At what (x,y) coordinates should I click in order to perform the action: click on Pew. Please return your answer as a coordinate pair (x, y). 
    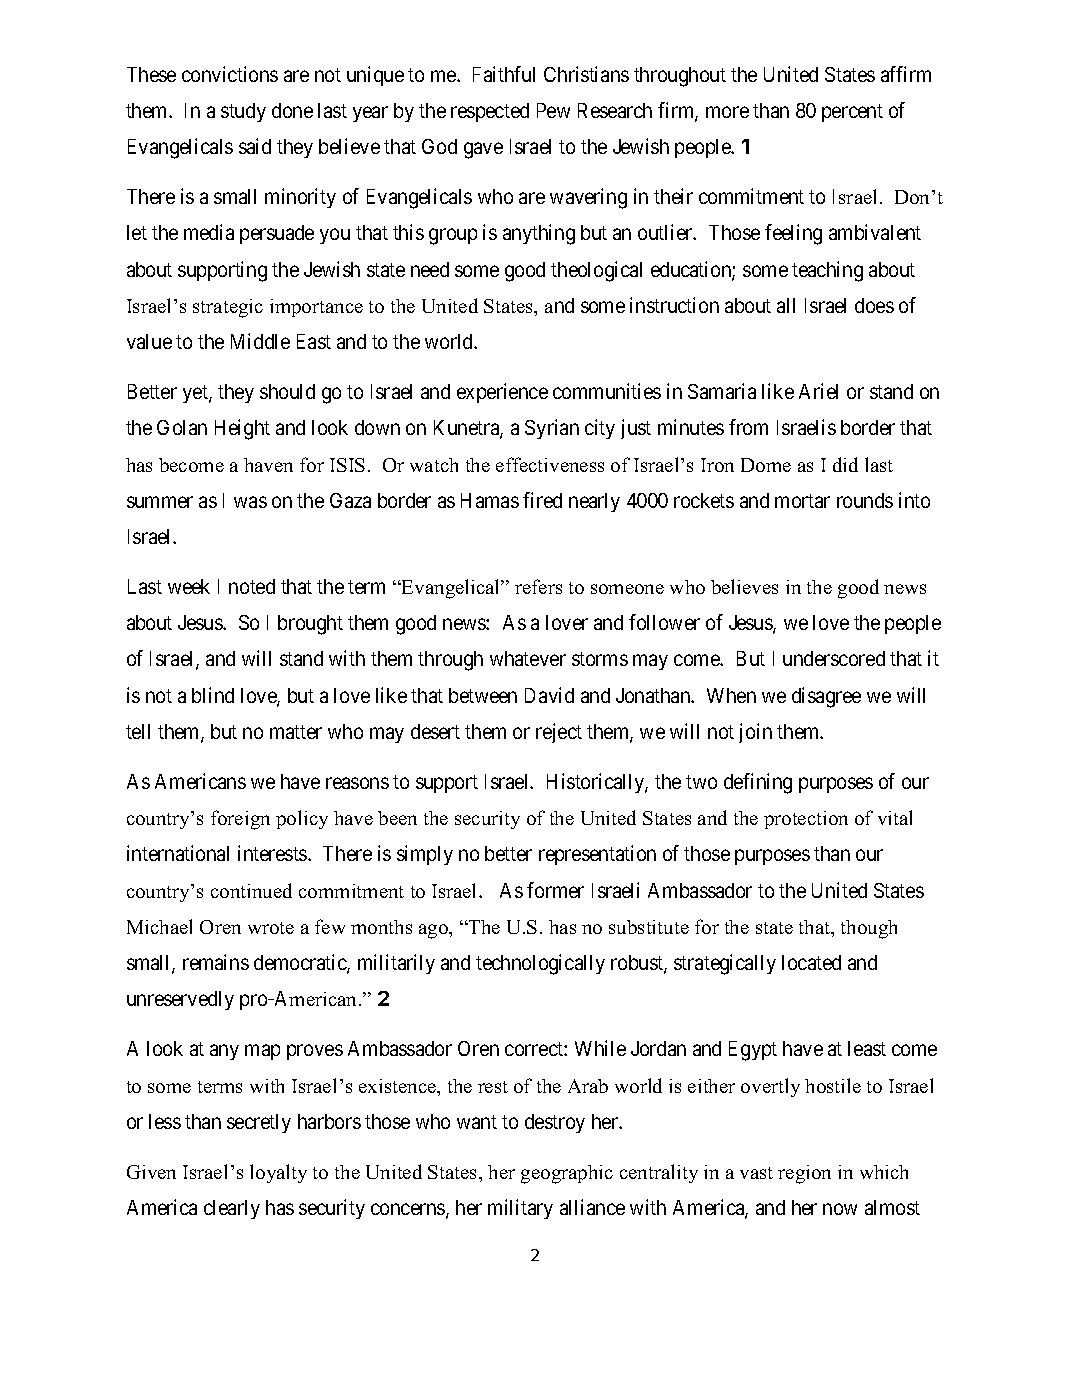
    Looking at the image, I should click on (553, 110).
